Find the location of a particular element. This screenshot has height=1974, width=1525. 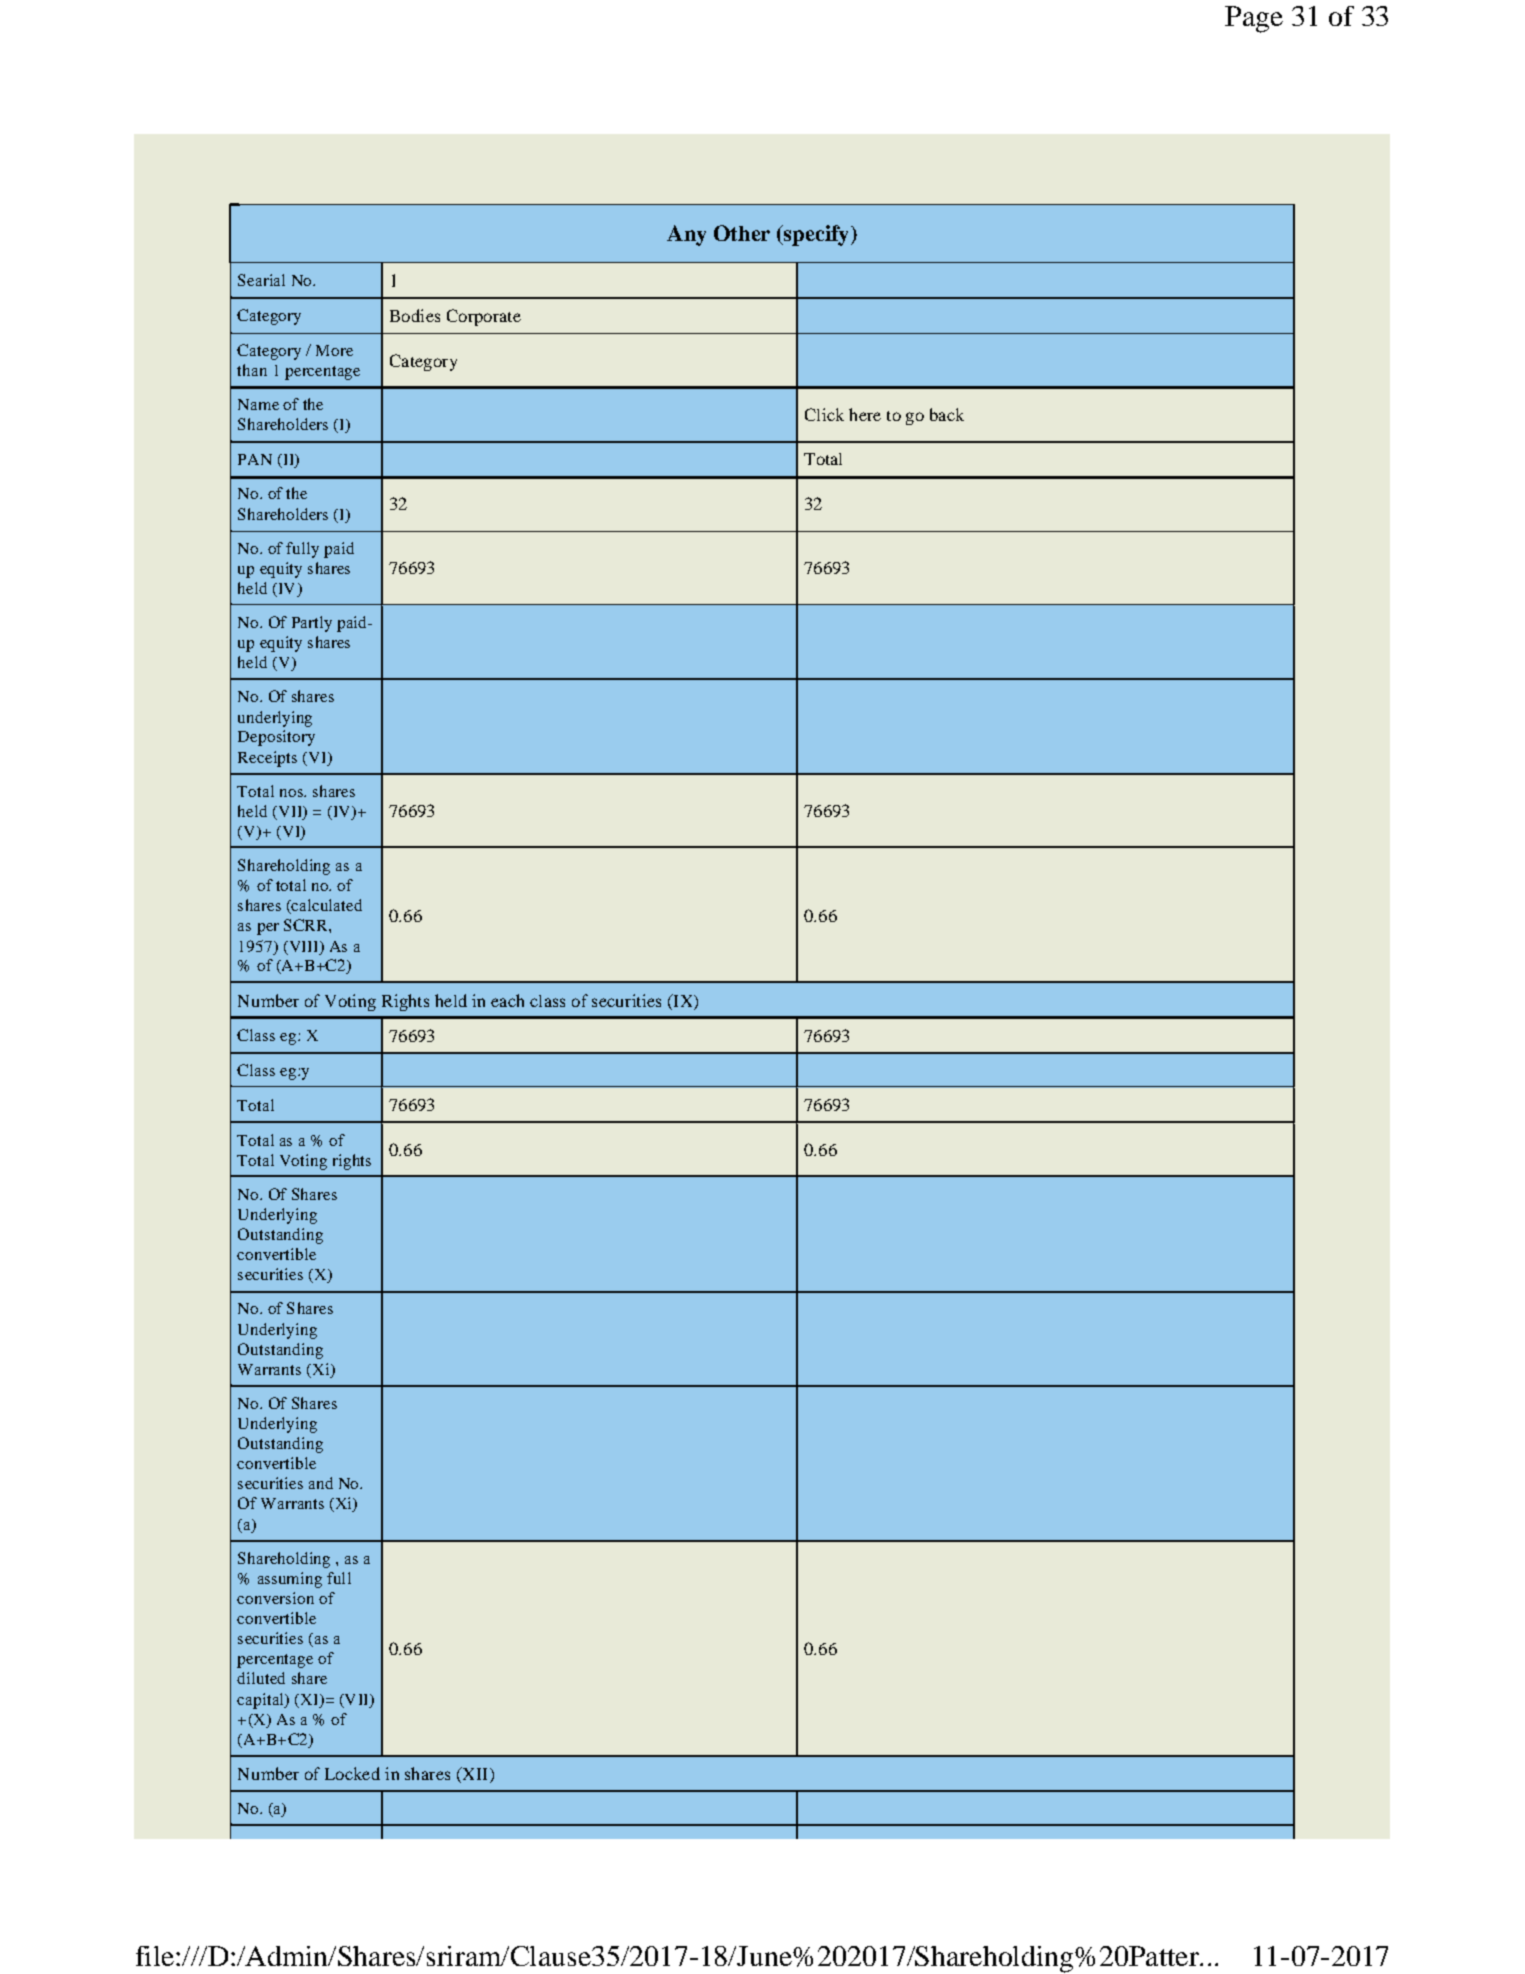

XII is located at coordinates (473, 1775).
